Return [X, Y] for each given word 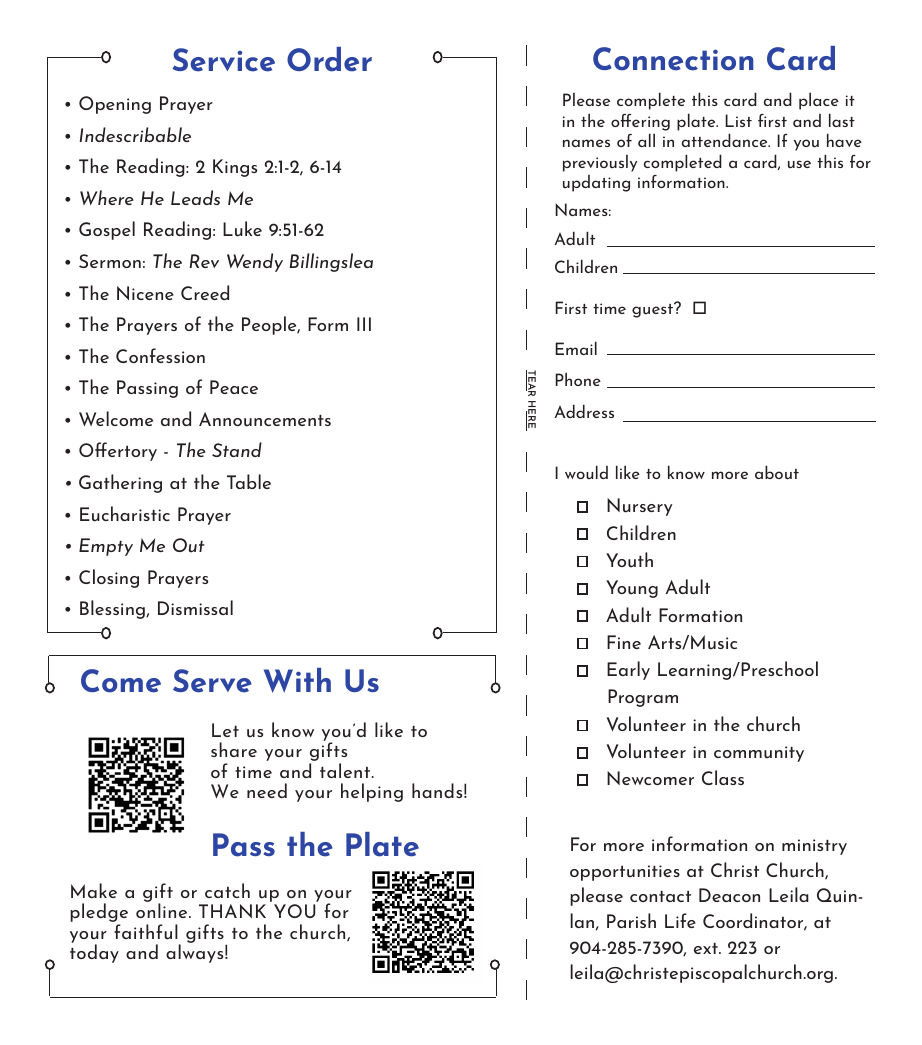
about [777, 472]
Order [329, 59]
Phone [578, 379]
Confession [160, 355]
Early [628, 670]
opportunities [625, 873]
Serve [212, 681]
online [163, 910]
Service [223, 60]
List [738, 120]
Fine [624, 642]
